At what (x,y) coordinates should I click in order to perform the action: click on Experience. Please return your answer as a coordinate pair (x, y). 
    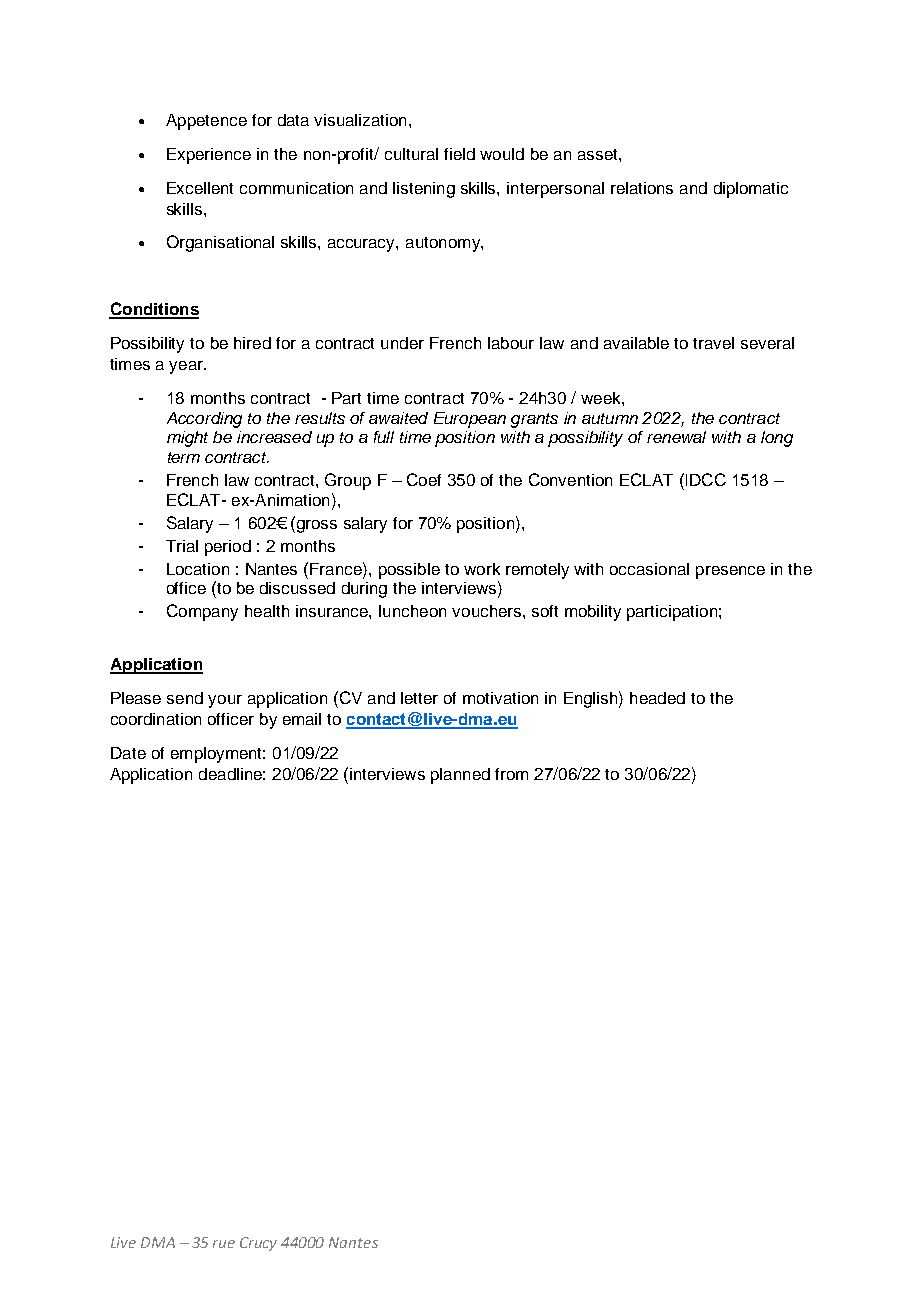
    Looking at the image, I should click on (209, 156).
